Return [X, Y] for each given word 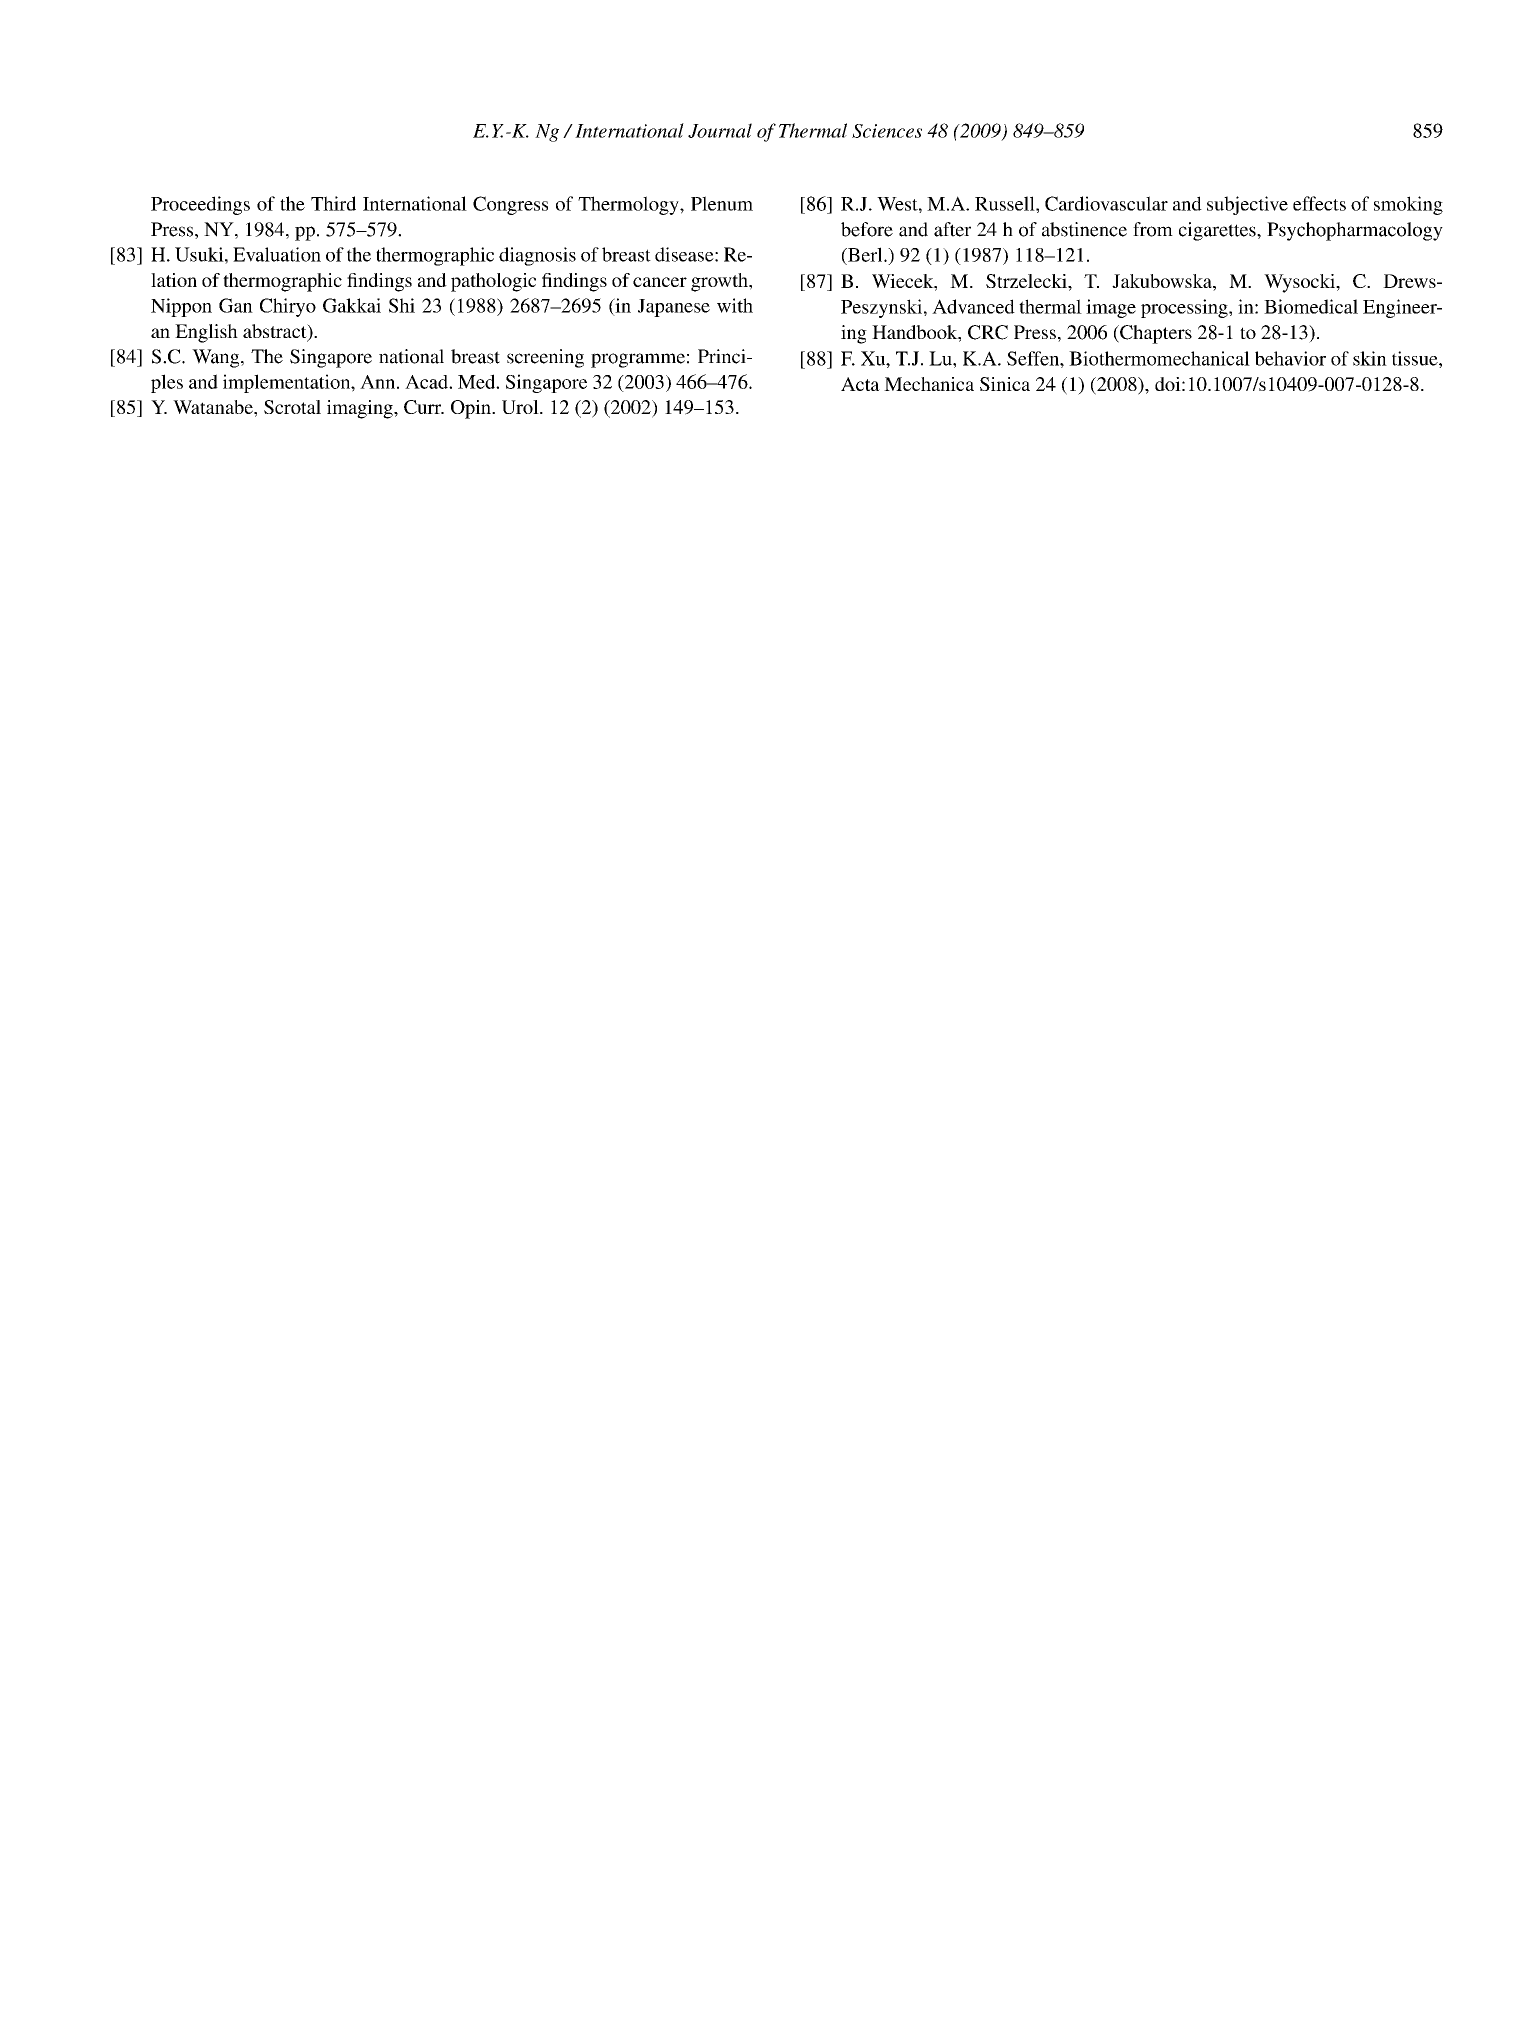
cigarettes [1218, 231]
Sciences [887, 131]
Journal [720, 130]
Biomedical [1311, 306]
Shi [402, 305]
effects [1319, 203]
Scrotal [292, 407]
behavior [1290, 358]
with [735, 305]
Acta [860, 384]
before [867, 229]
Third [333, 203]
